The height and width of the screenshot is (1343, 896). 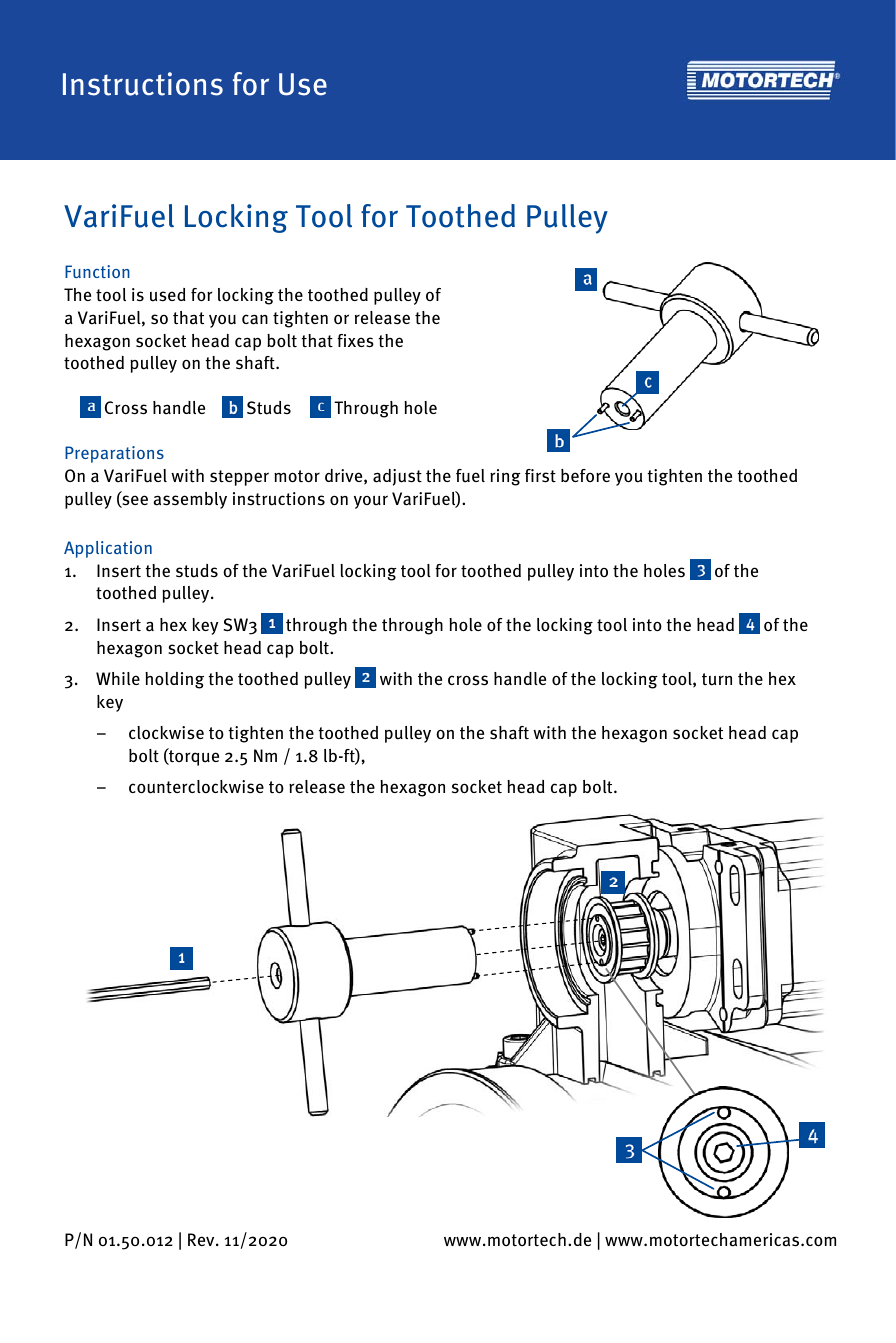 I want to click on turn, so click(x=717, y=679).
